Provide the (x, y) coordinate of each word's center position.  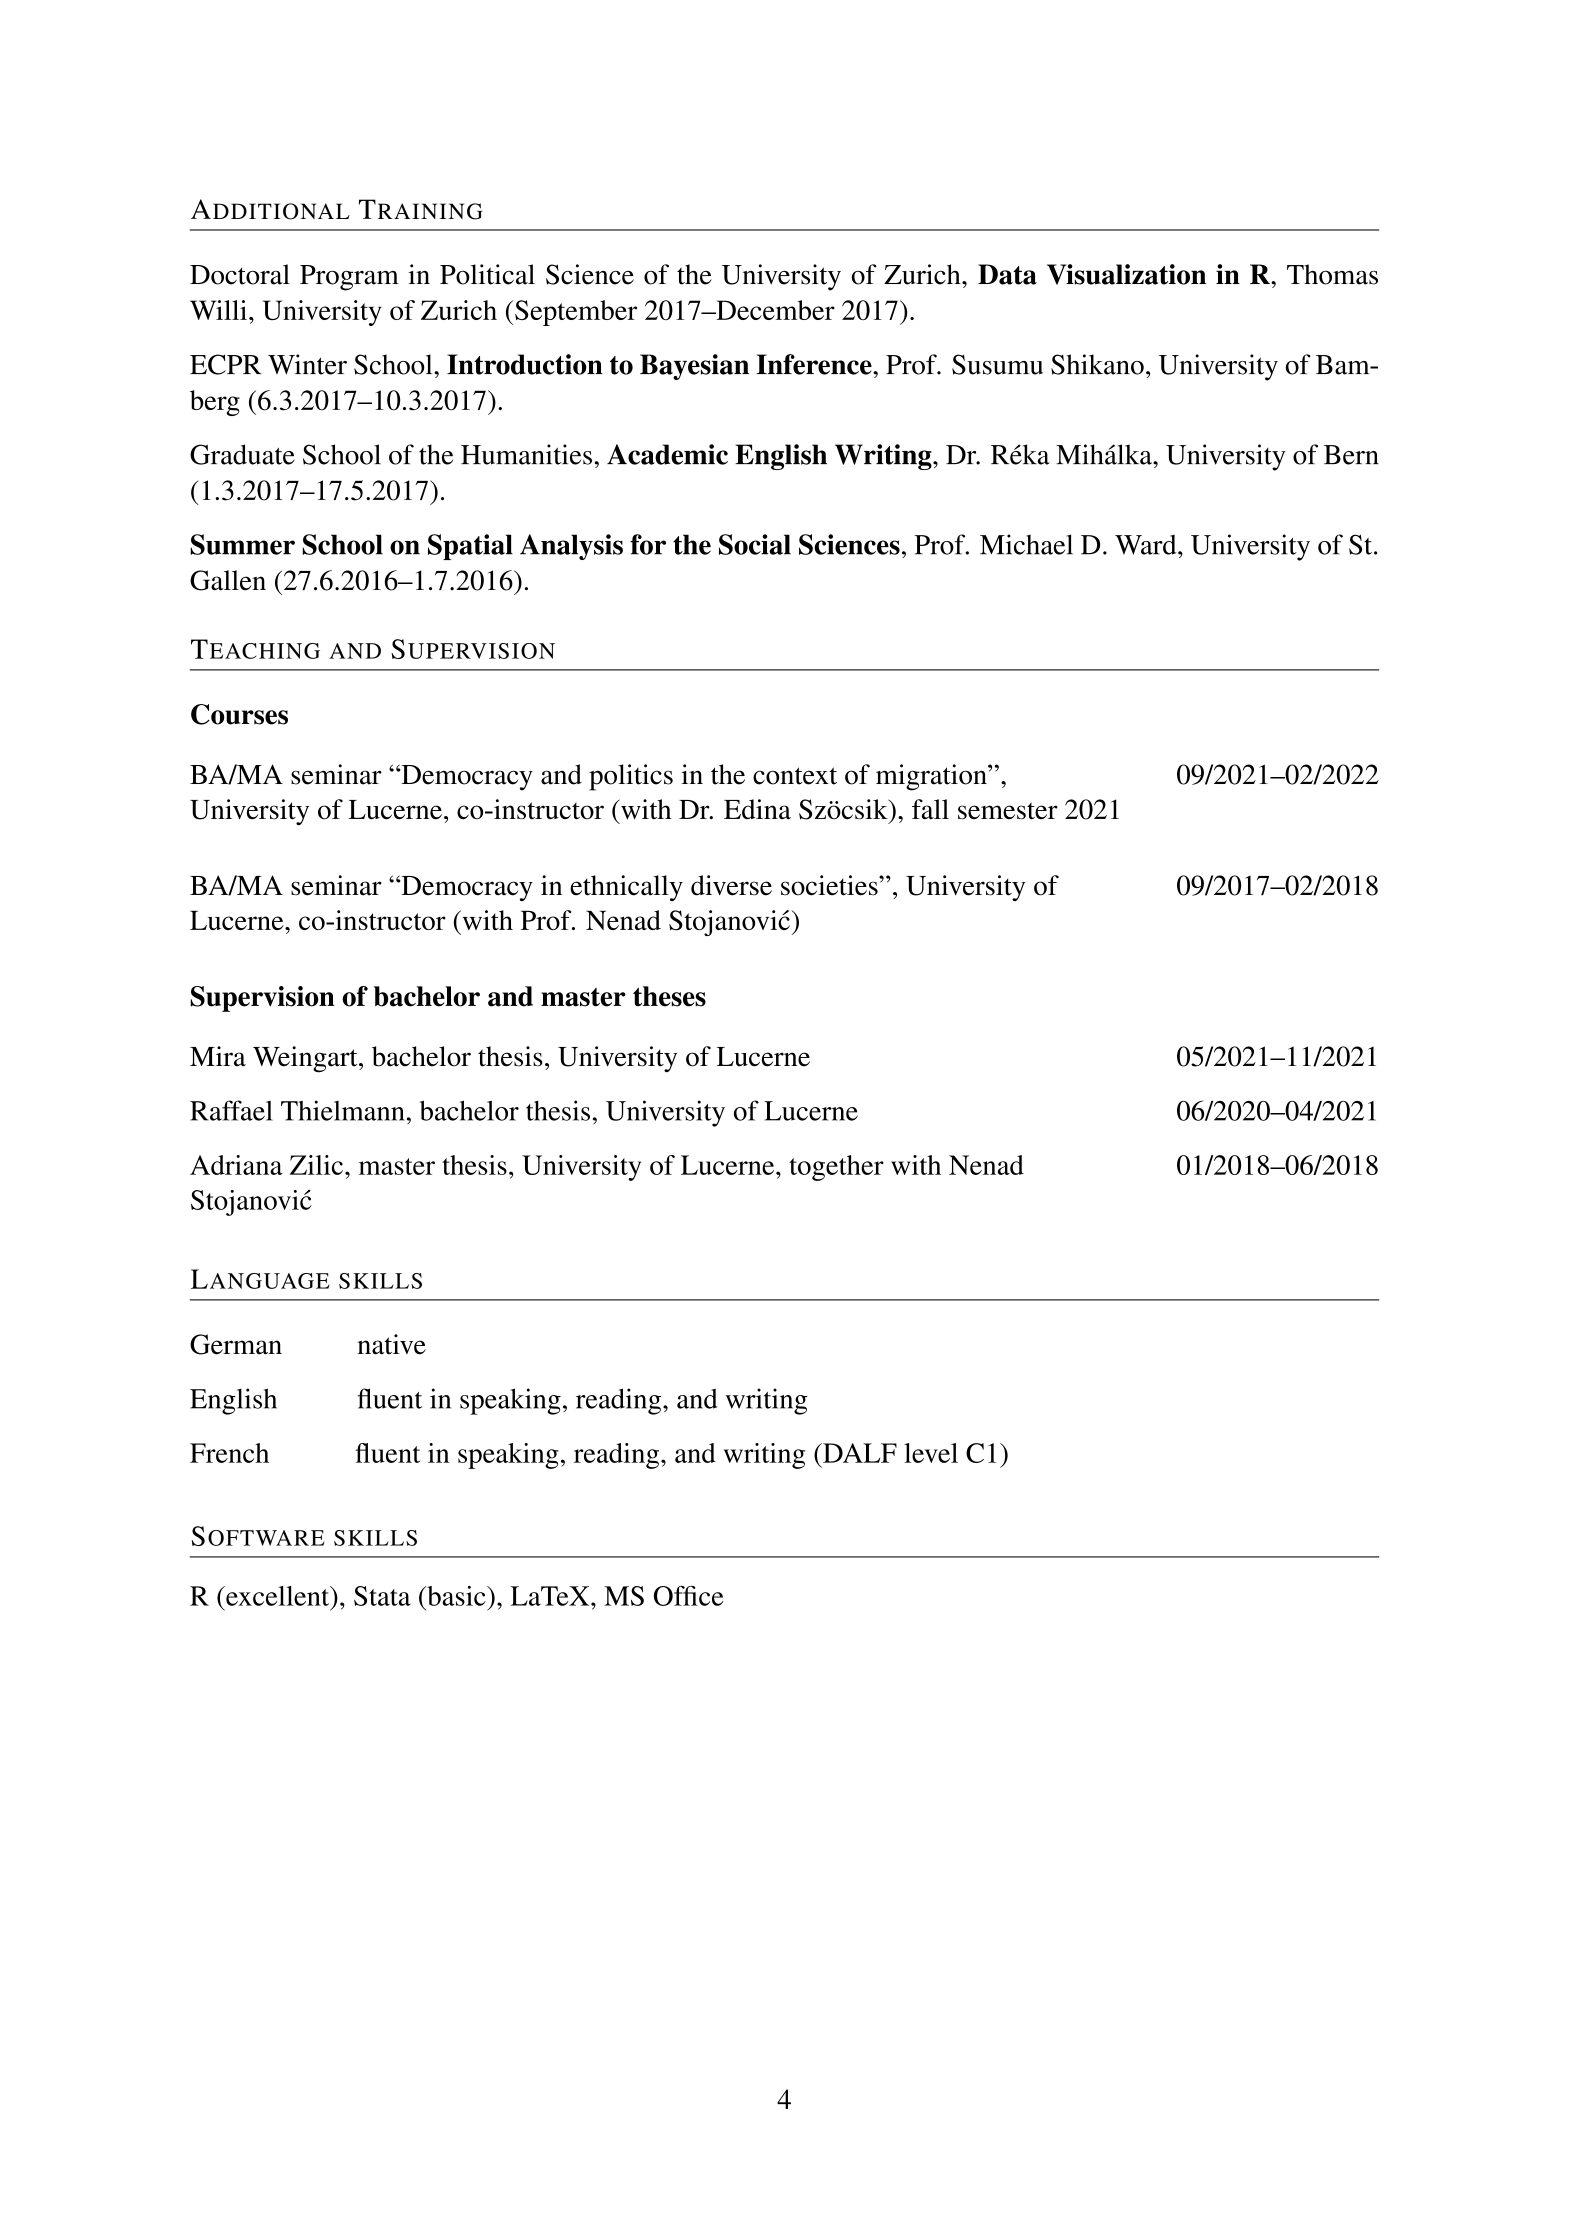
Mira (218, 1056)
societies (830, 885)
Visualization (1126, 274)
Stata (382, 1596)
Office (689, 1596)
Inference (815, 364)
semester (1008, 811)
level (931, 1453)
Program (349, 278)
